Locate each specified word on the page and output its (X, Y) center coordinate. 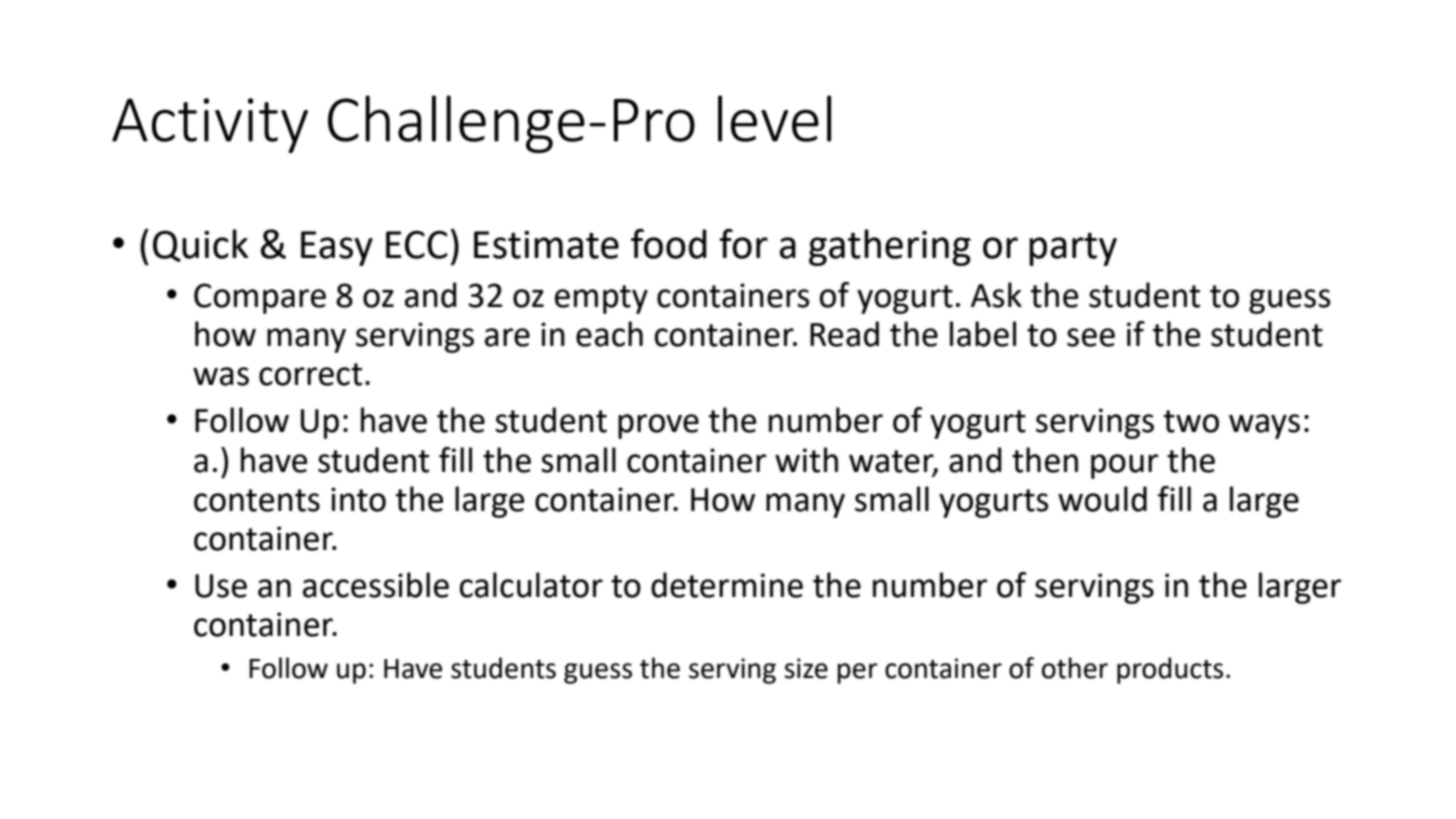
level (774, 118)
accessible (376, 585)
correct (310, 374)
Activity (210, 125)
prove (658, 426)
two (1191, 421)
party (1073, 249)
